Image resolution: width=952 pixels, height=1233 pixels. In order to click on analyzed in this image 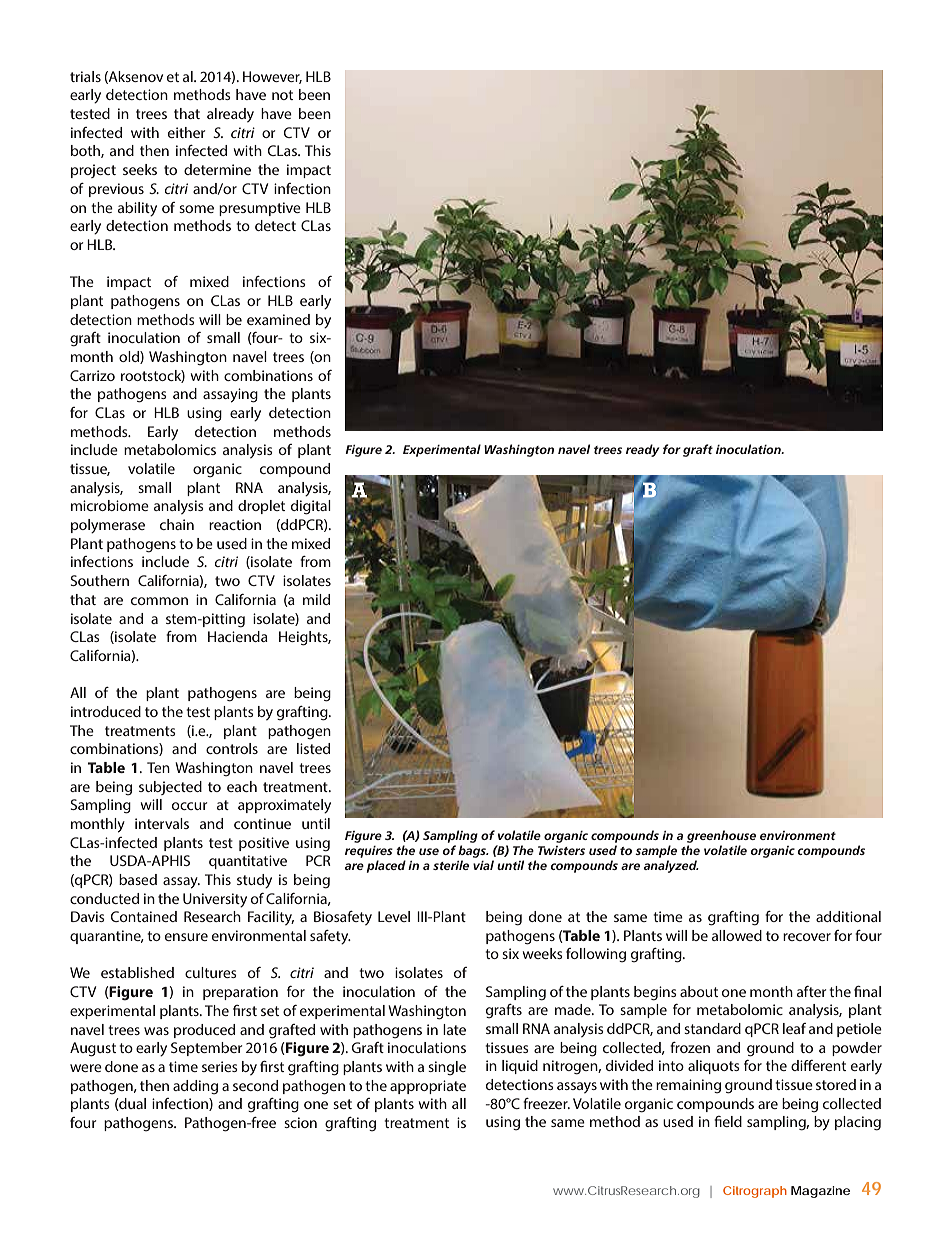, I will do `click(671, 866)`.
